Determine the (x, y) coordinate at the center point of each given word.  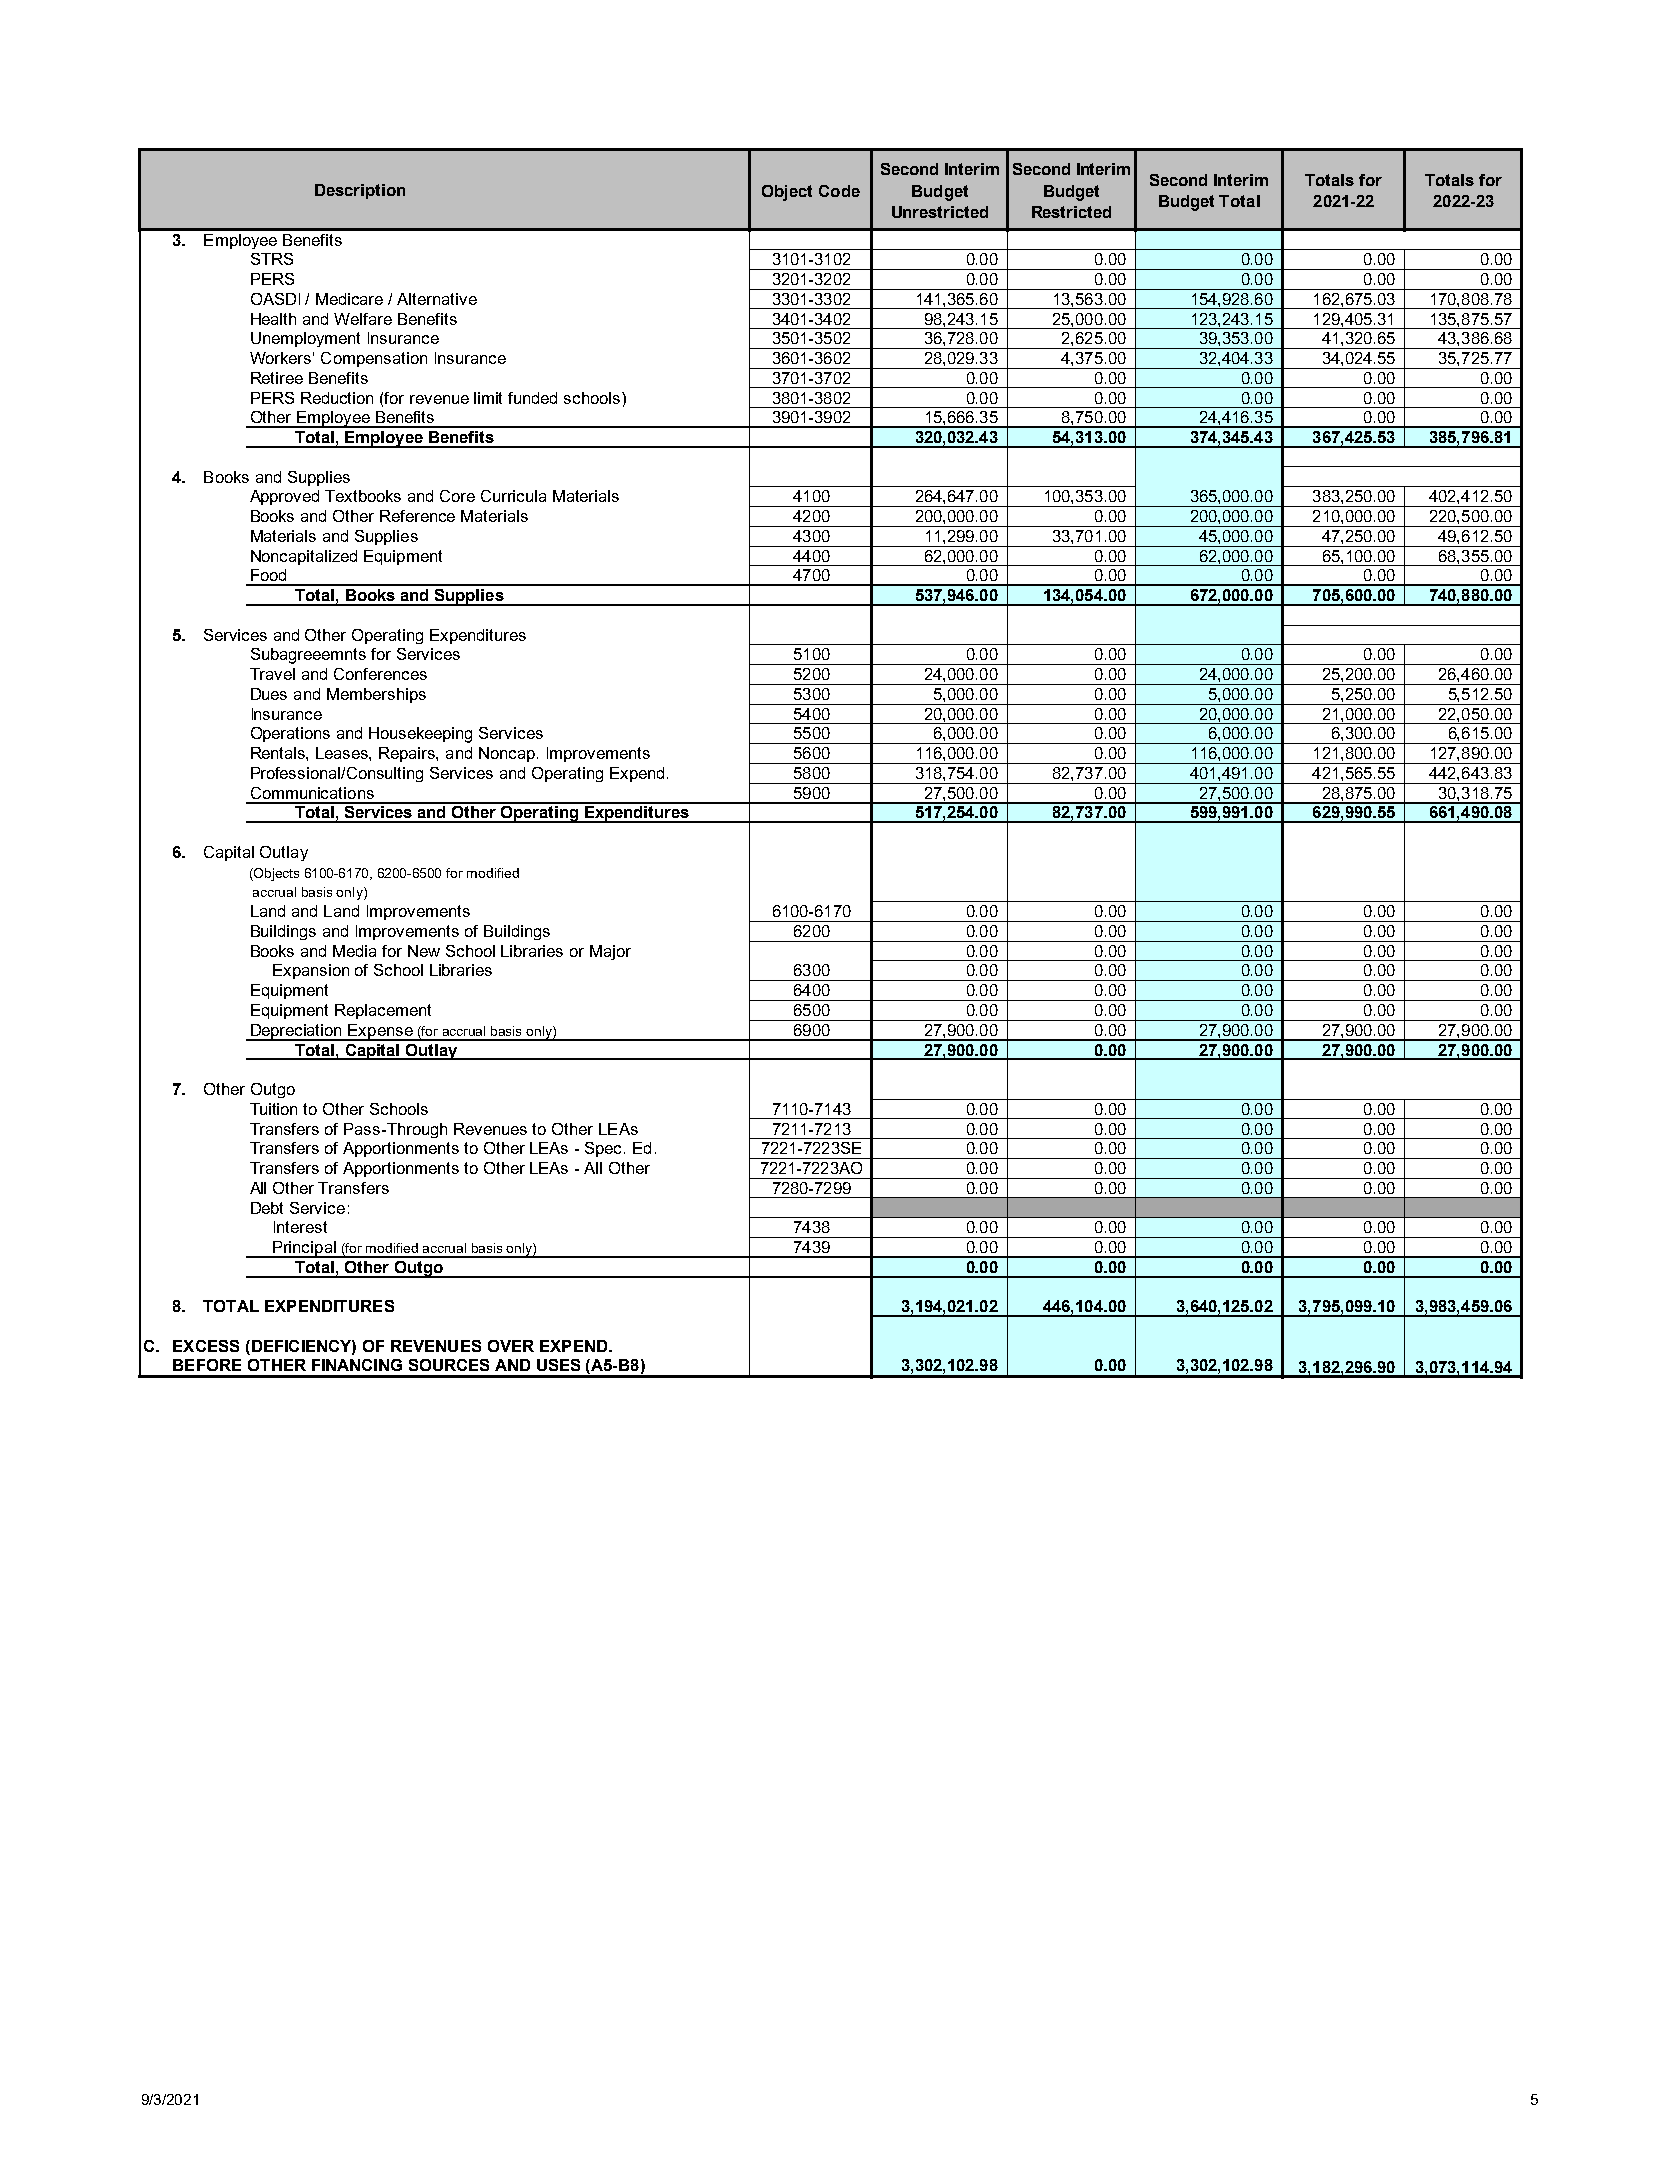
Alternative (437, 299)
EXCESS (206, 1346)
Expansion (311, 971)
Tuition (273, 1109)
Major (610, 952)
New (424, 951)
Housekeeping (420, 735)
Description (360, 191)
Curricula (513, 496)
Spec (605, 1149)
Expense (381, 1032)
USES (558, 1365)
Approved (284, 497)
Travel (272, 674)
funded (532, 398)
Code (839, 191)
